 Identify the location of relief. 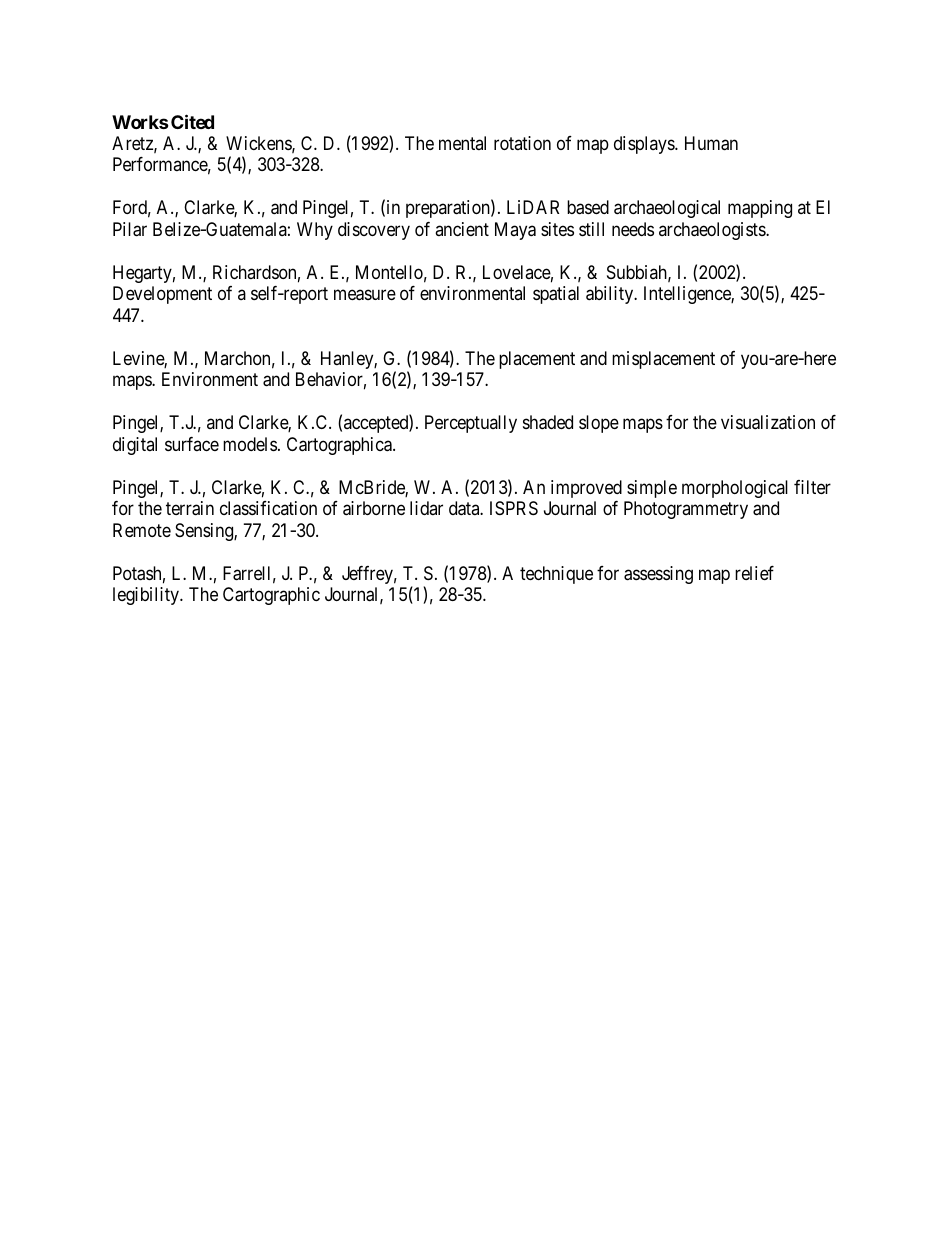
(754, 573).
